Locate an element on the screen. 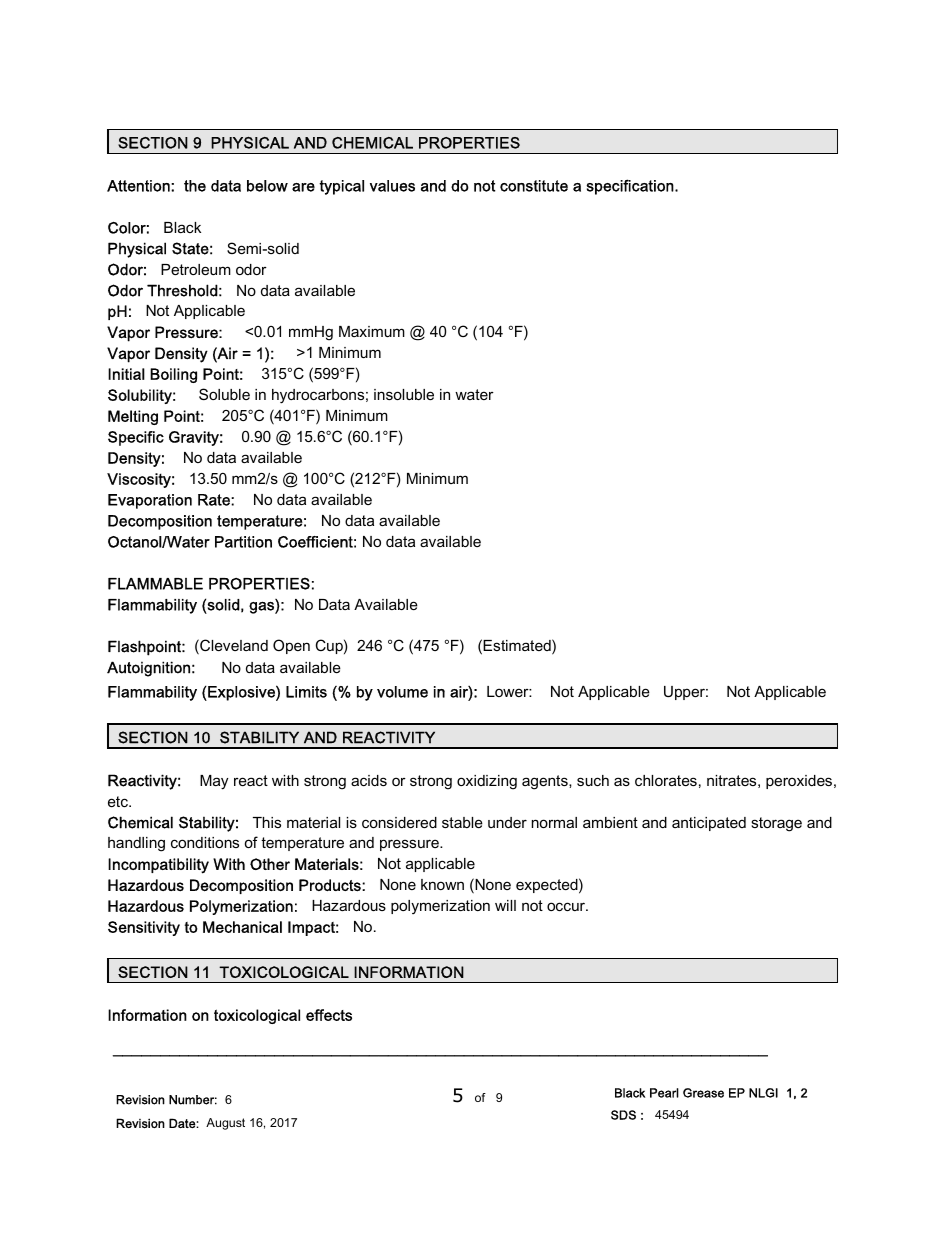  volume is located at coordinates (402, 692).
